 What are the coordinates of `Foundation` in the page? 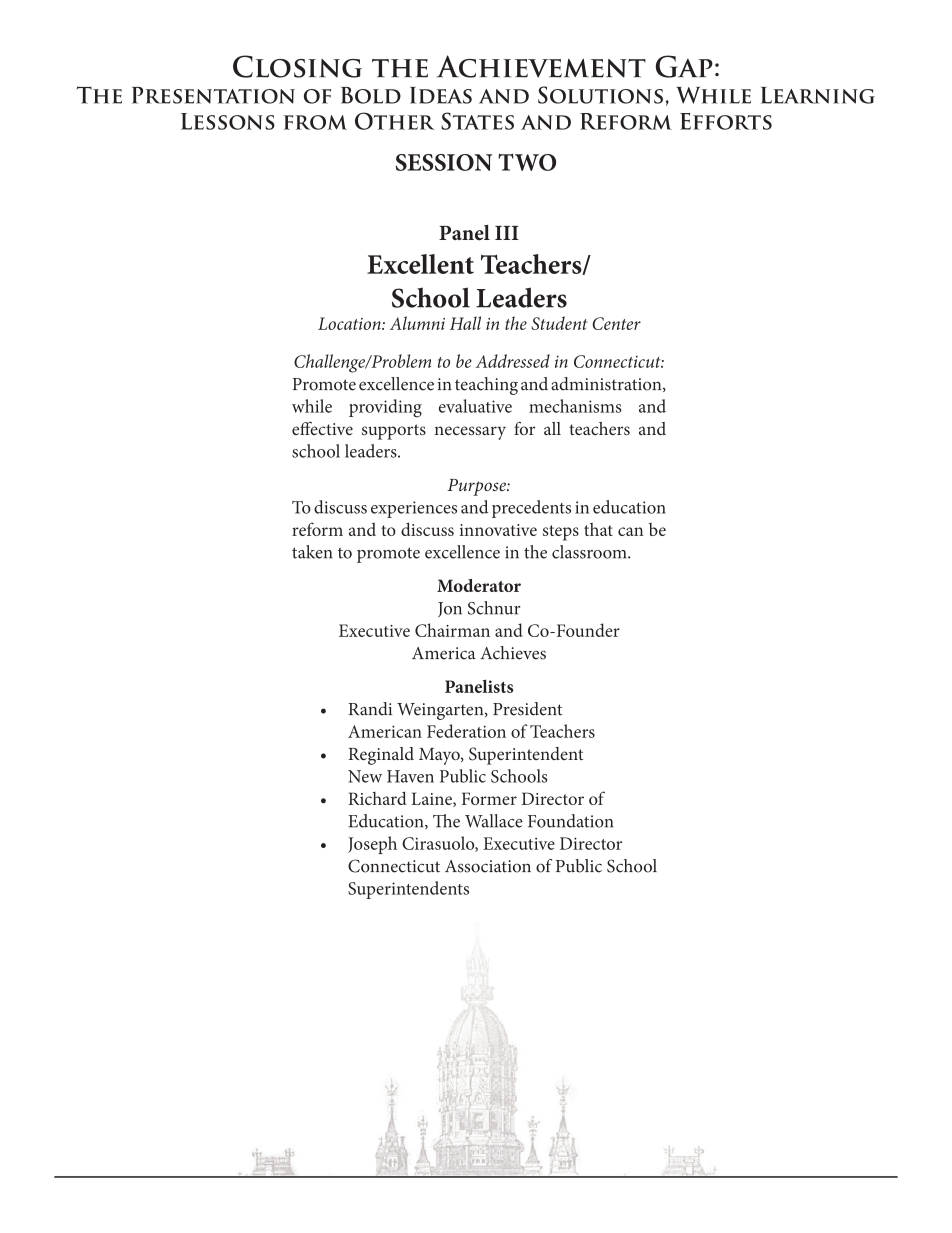 It's located at (570, 821).
